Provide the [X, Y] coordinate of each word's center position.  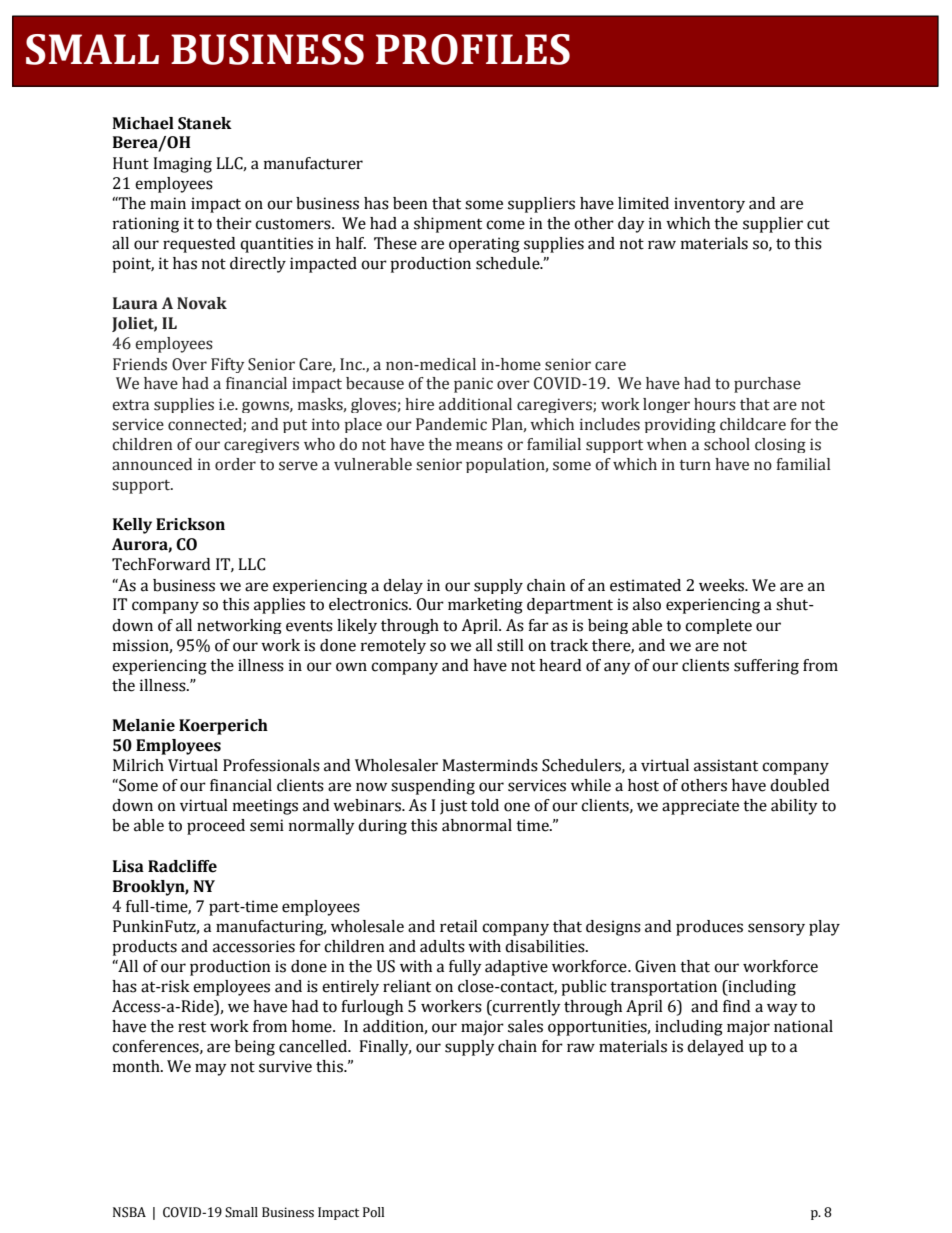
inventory [709, 205]
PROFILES [473, 49]
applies [279, 606]
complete [718, 626]
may [211, 1069]
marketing [485, 606]
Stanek [205, 123]
